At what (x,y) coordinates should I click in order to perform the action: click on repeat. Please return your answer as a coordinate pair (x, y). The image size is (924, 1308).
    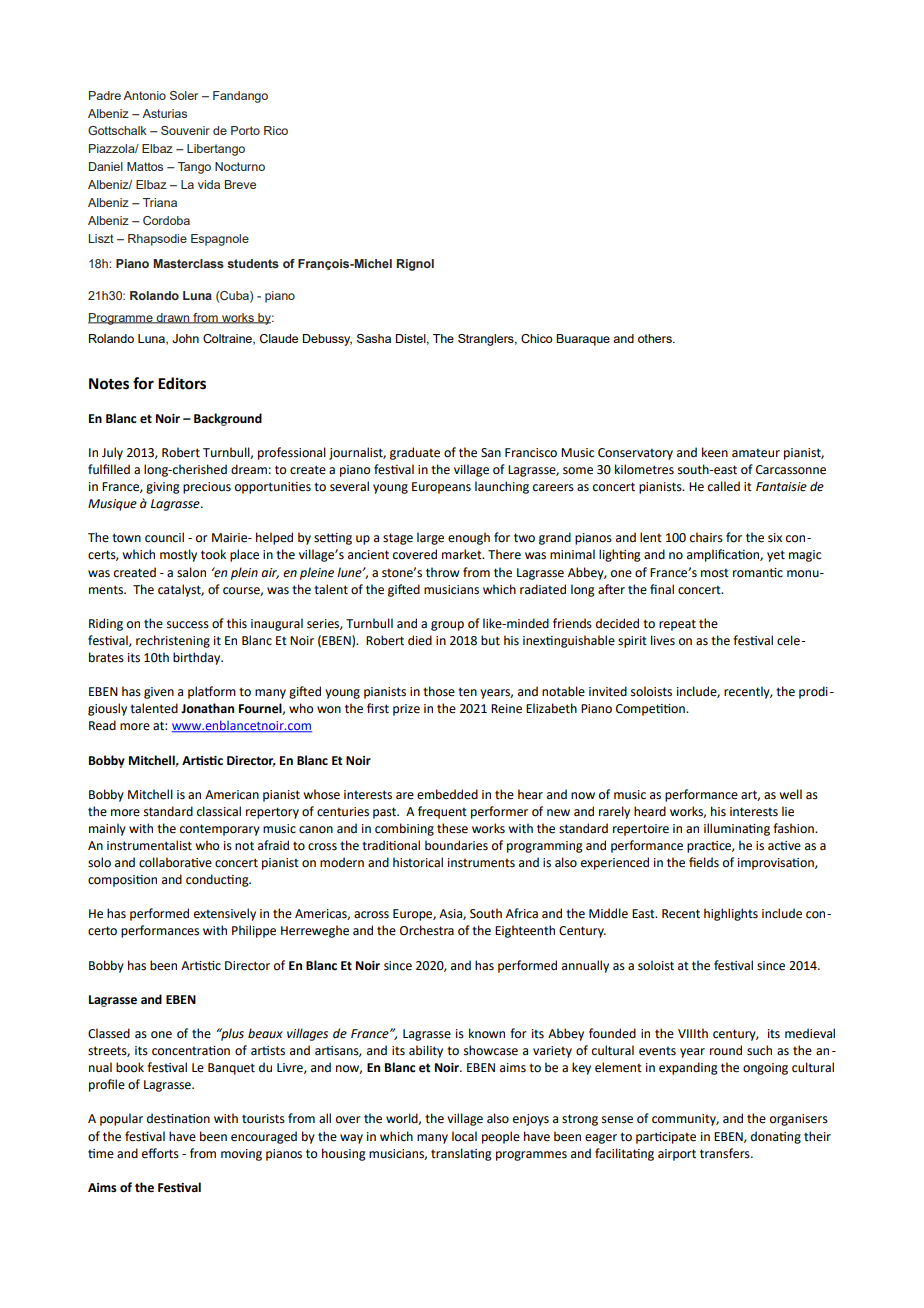
    Looking at the image, I should click on (677, 625).
